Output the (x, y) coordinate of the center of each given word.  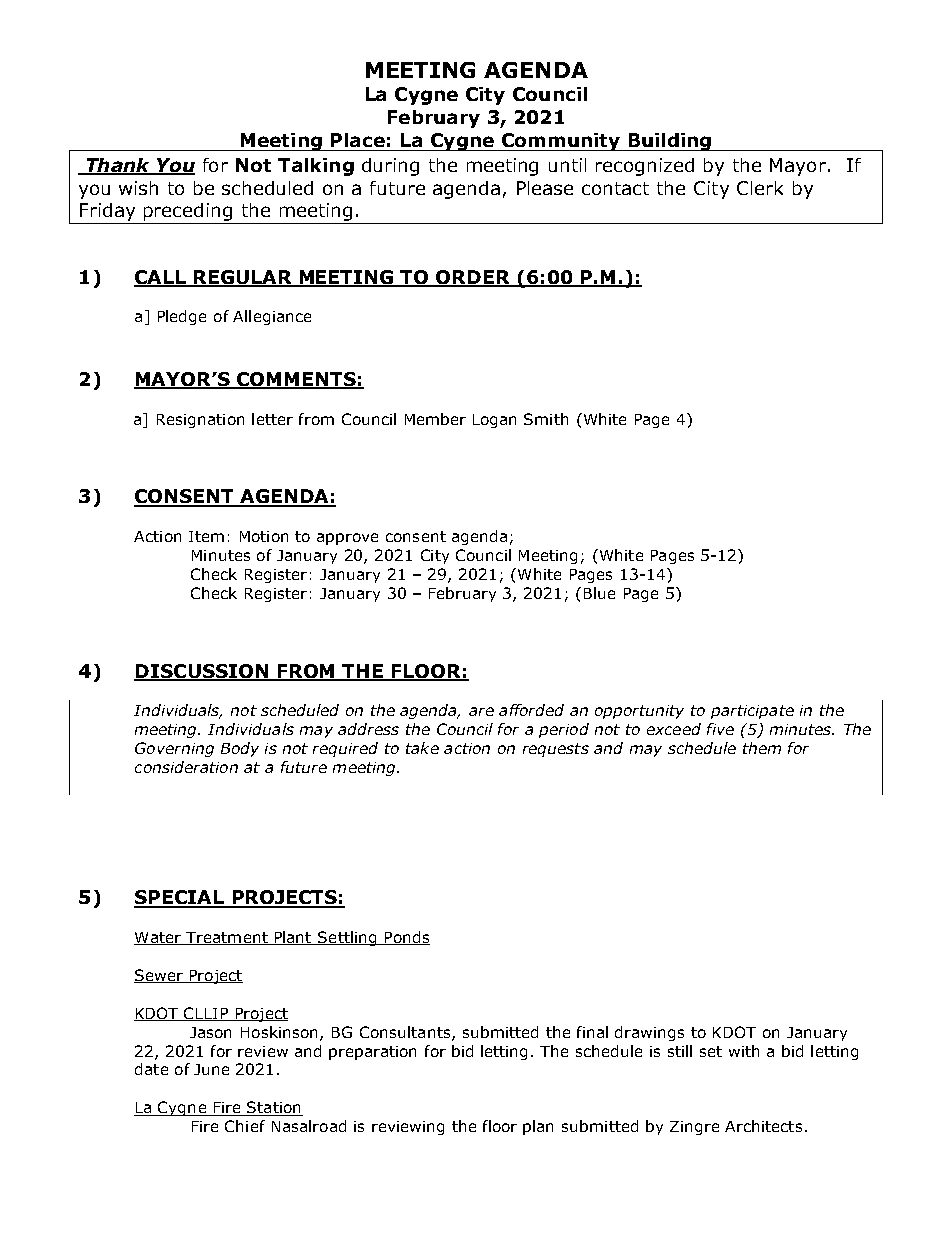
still (680, 1051)
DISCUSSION (202, 672)
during (390, 167)
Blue (599, 593)
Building (669, 142)
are (481, 711)
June (211, 1069)
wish (138, 188)
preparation (372, 1053)
